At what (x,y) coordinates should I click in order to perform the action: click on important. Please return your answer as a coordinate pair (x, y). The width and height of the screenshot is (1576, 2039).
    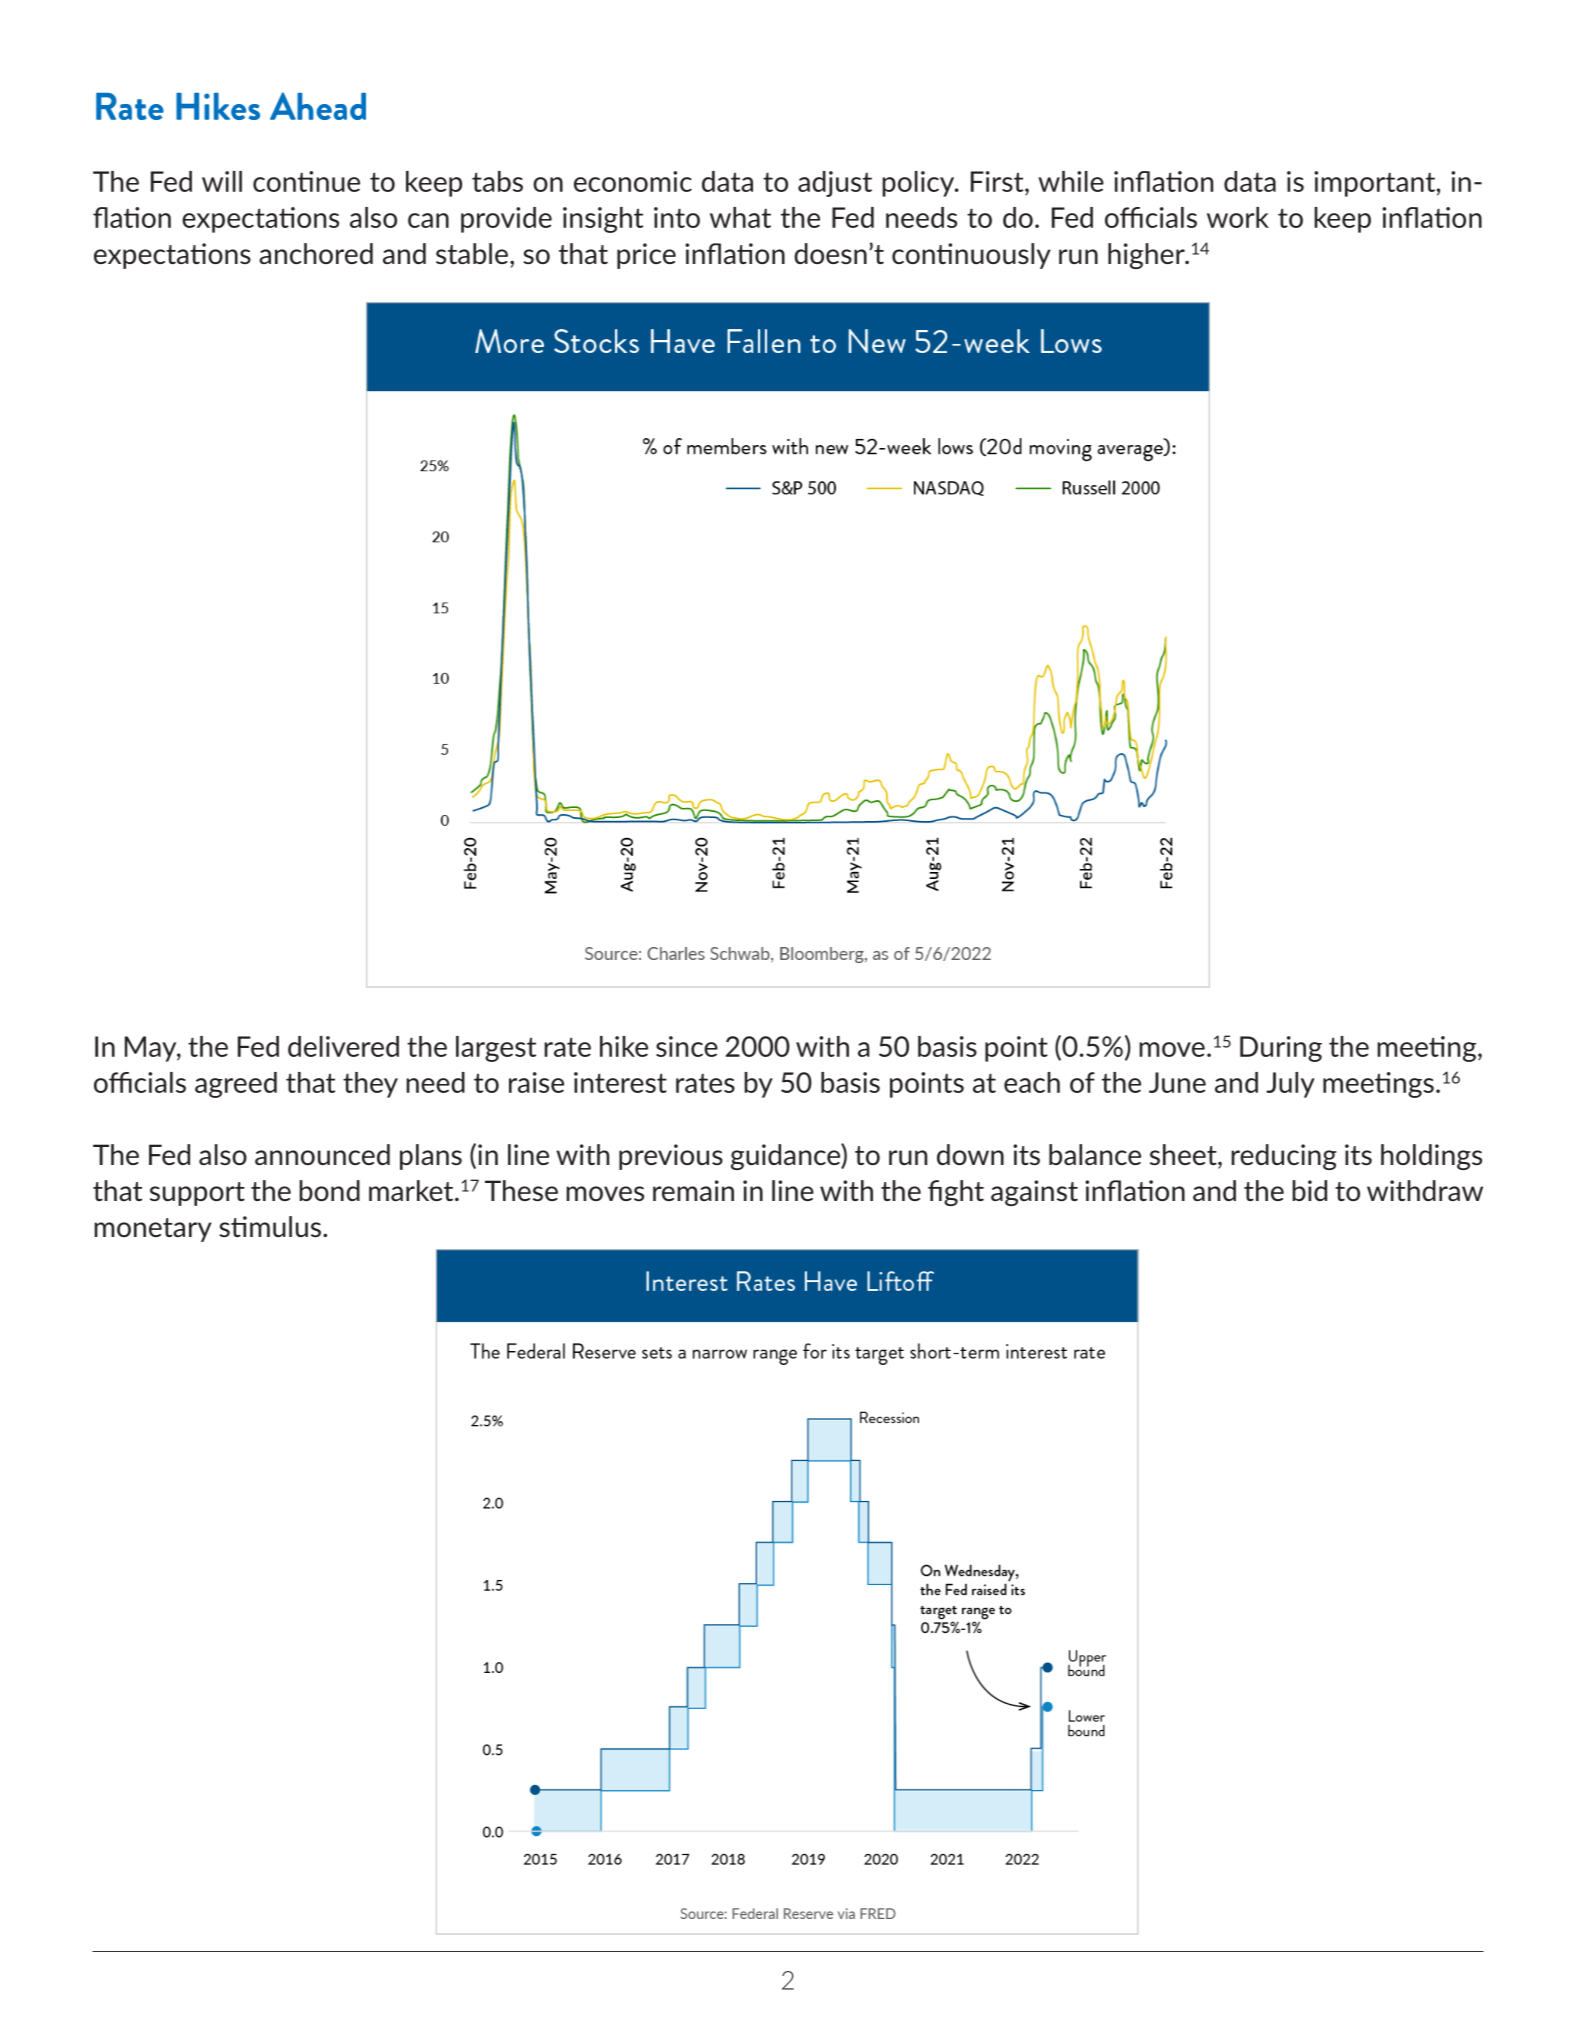
    Looking at the image, I should click on (1374, 184).
